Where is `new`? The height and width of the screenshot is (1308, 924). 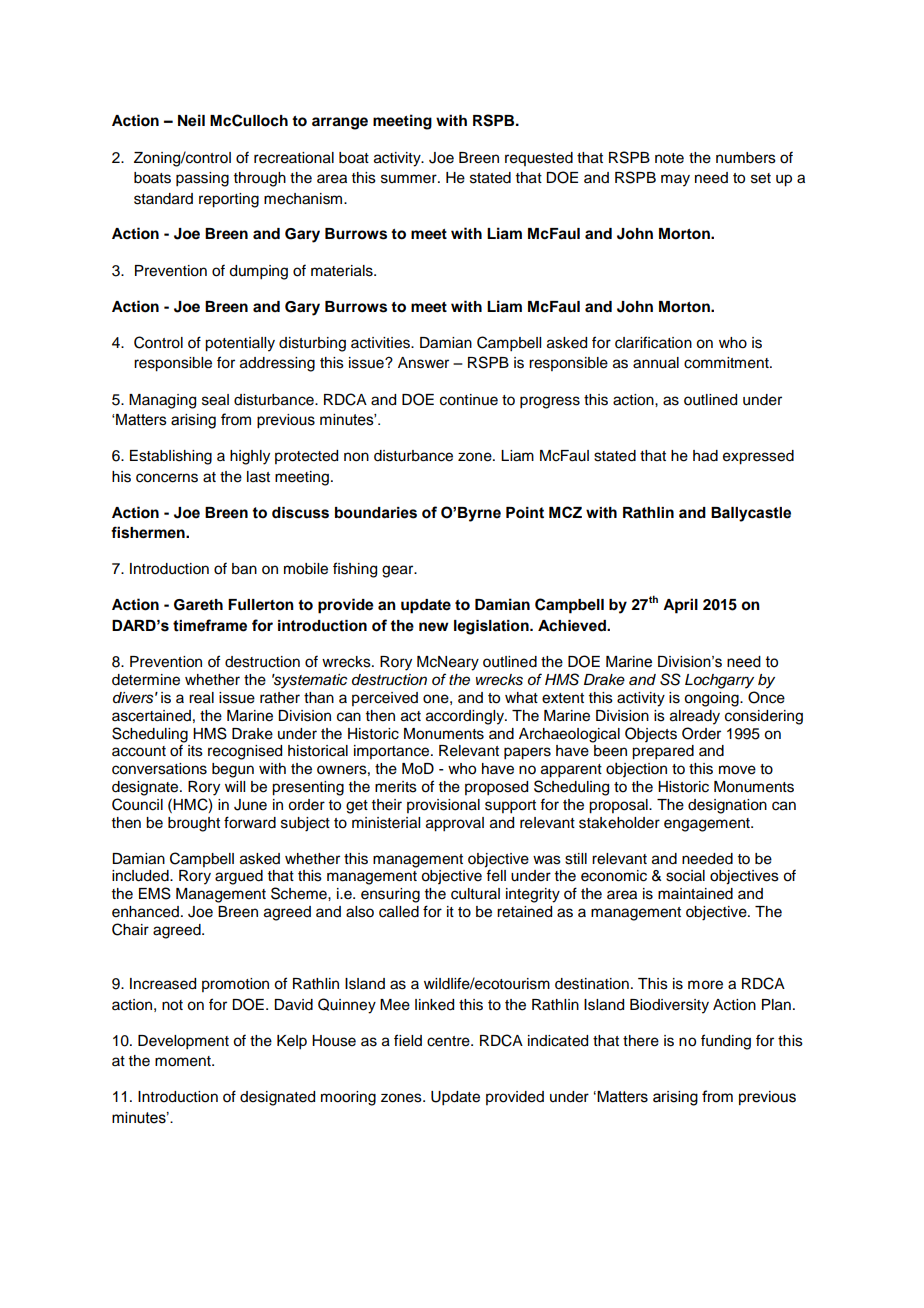 new is located at coordinates (434, 627).
